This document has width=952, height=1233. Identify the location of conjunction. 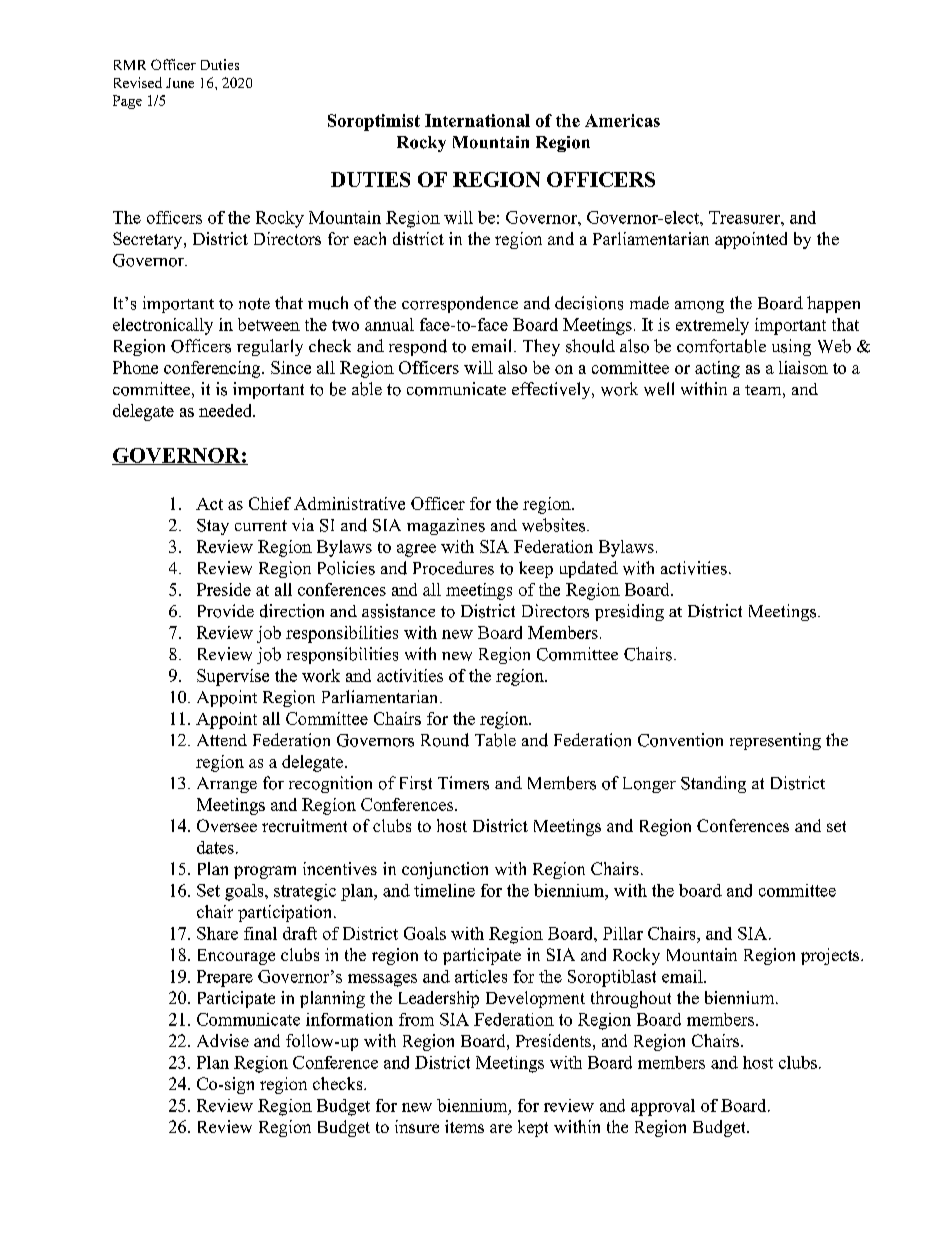
(445, 870).
